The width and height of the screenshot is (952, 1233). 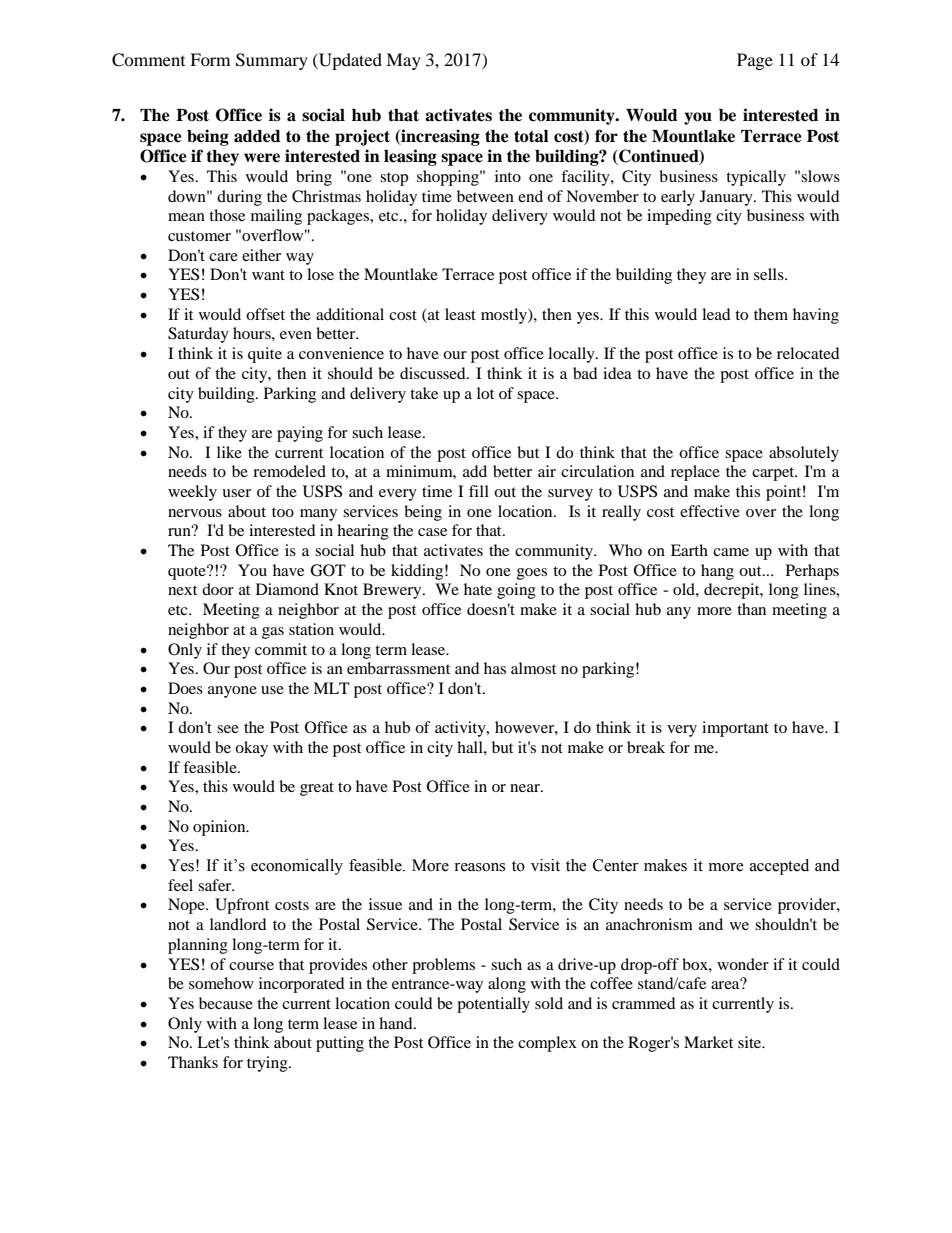 What do you see at coordinates (479, 491) in the screenshot?
I see `fill` at bounding box center [479, 491].
